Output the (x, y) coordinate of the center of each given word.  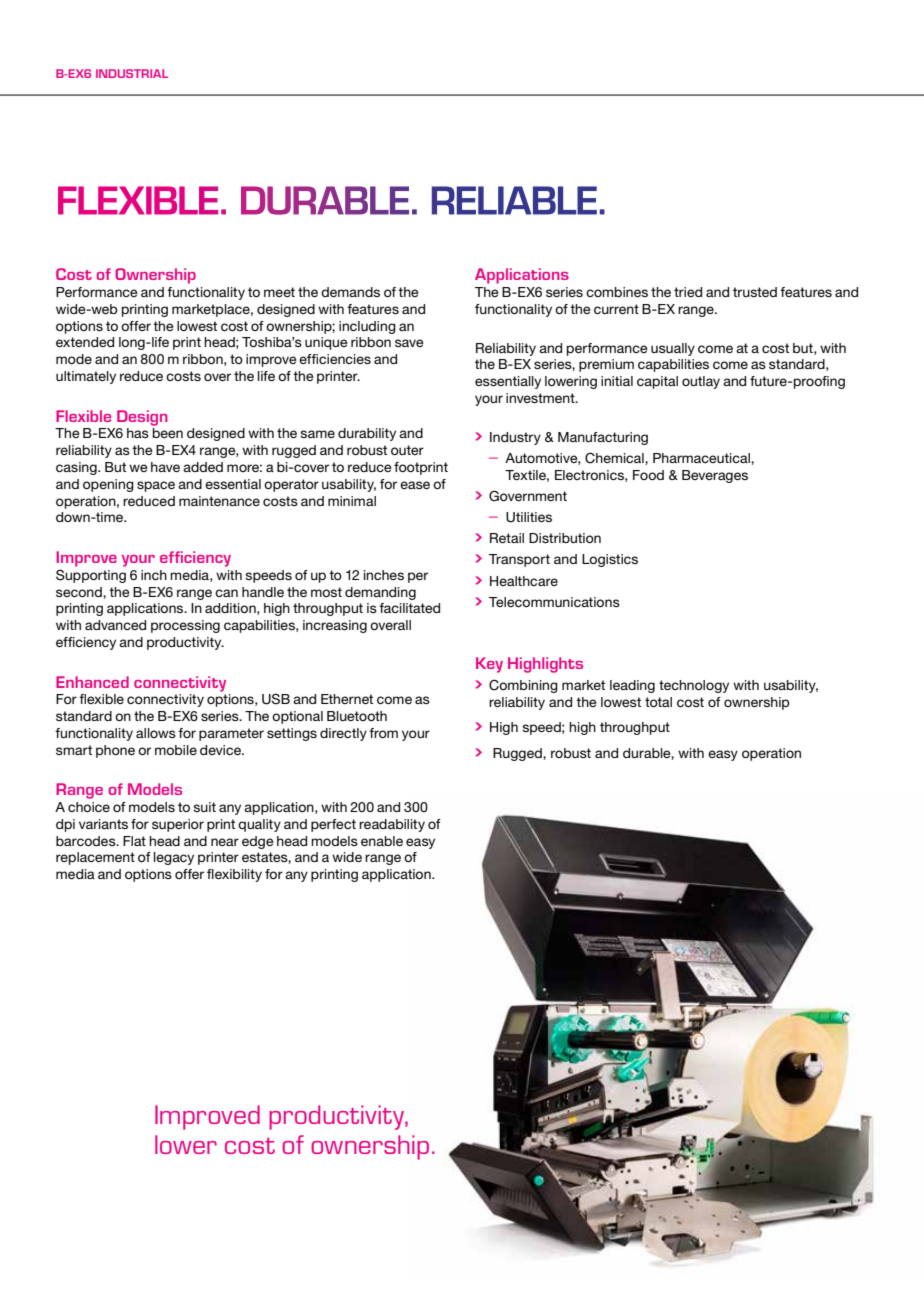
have (165, 467)
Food (648, 475)
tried (688, 292)
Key (489, 665)
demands (350, 292)
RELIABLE (514, 200)
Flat (134, 841)
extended (85, 342)
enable (382, 841)
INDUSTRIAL (132, 73)
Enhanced (92, 682)
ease (415, 485)
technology (694, 686)
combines (617, 292)
